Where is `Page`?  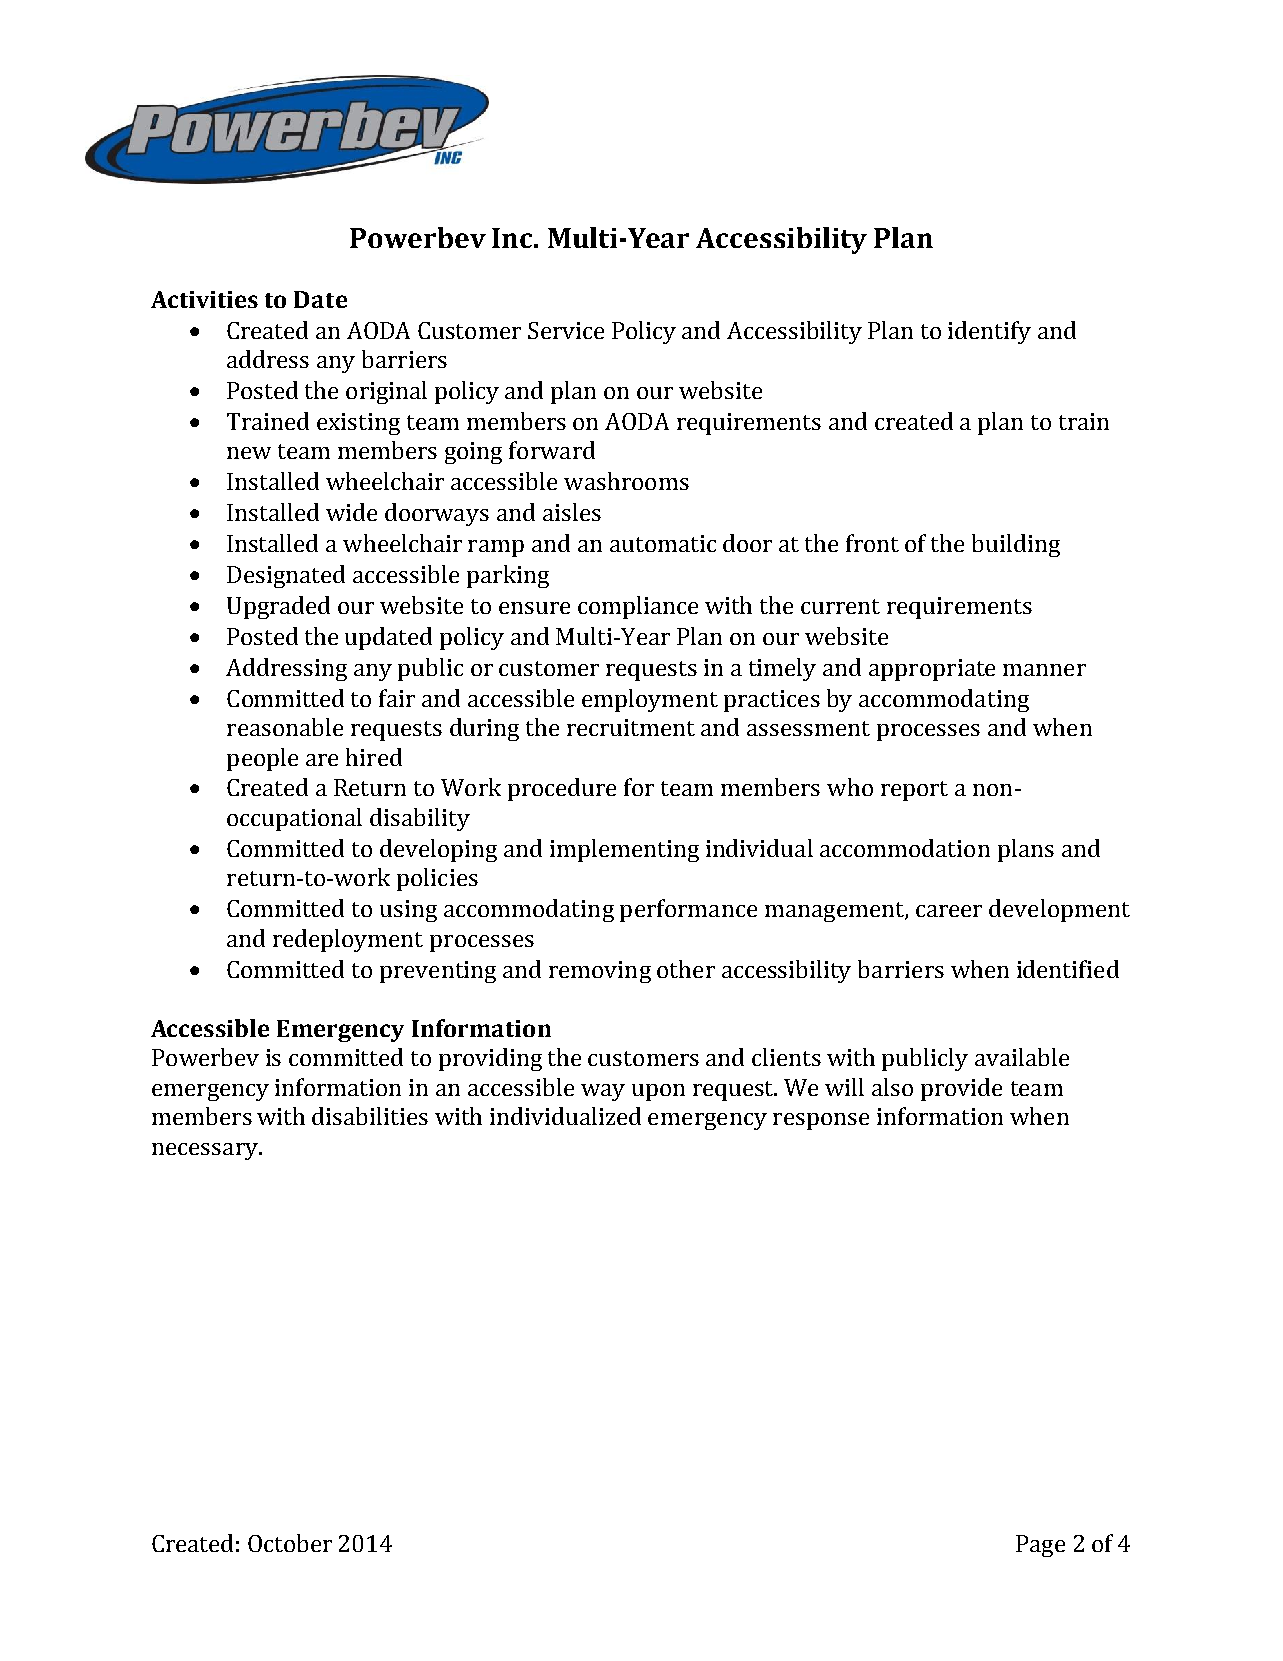
Page is located at coordinates (1040, 1546).
